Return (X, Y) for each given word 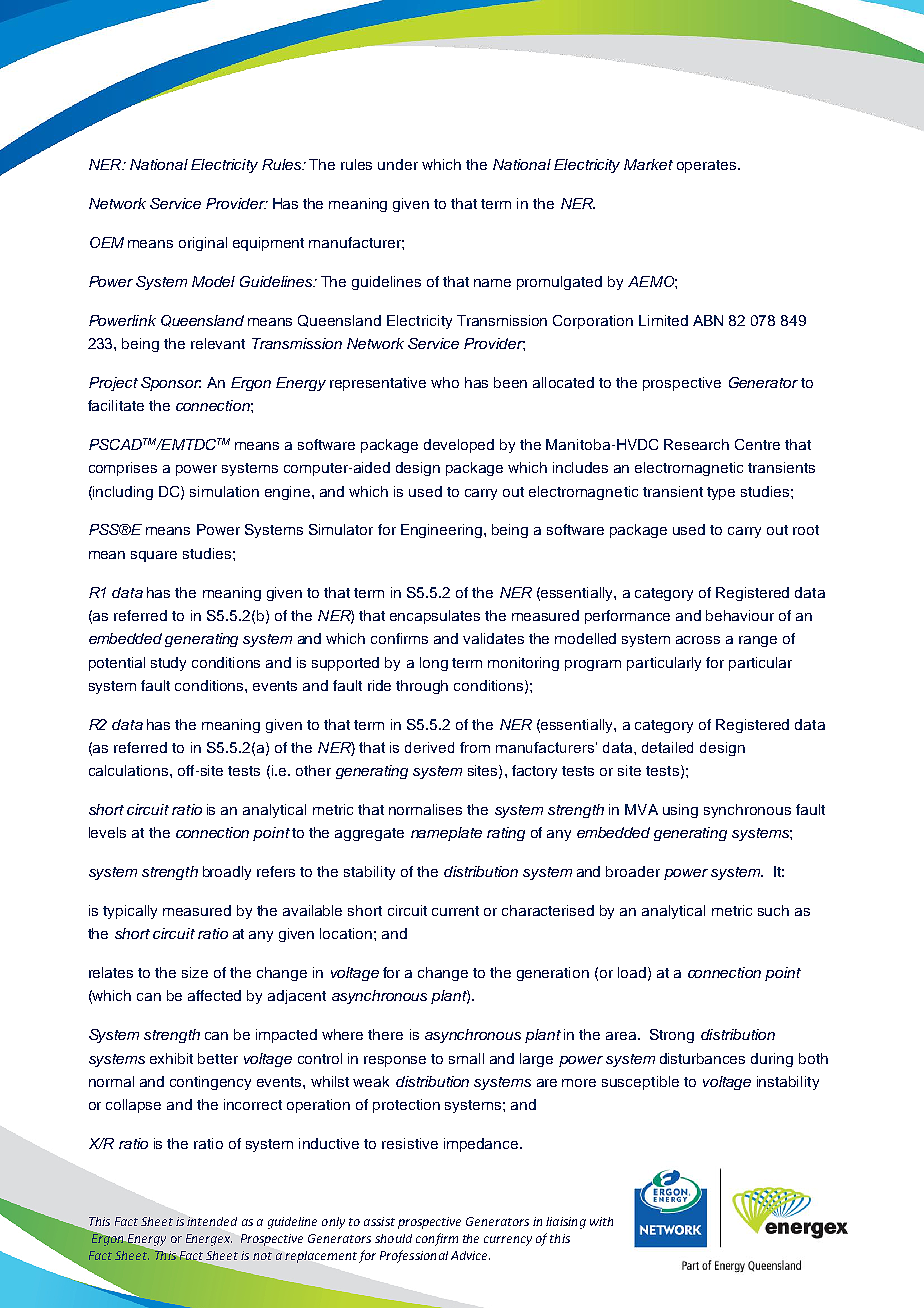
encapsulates (435, 617)
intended (212, 1221)
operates (706, 166)
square (154, 556)
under (398, 164)
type (721, 493)
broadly (227, 873)
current (455, 911)
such (773, 910)
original (203, 244)
